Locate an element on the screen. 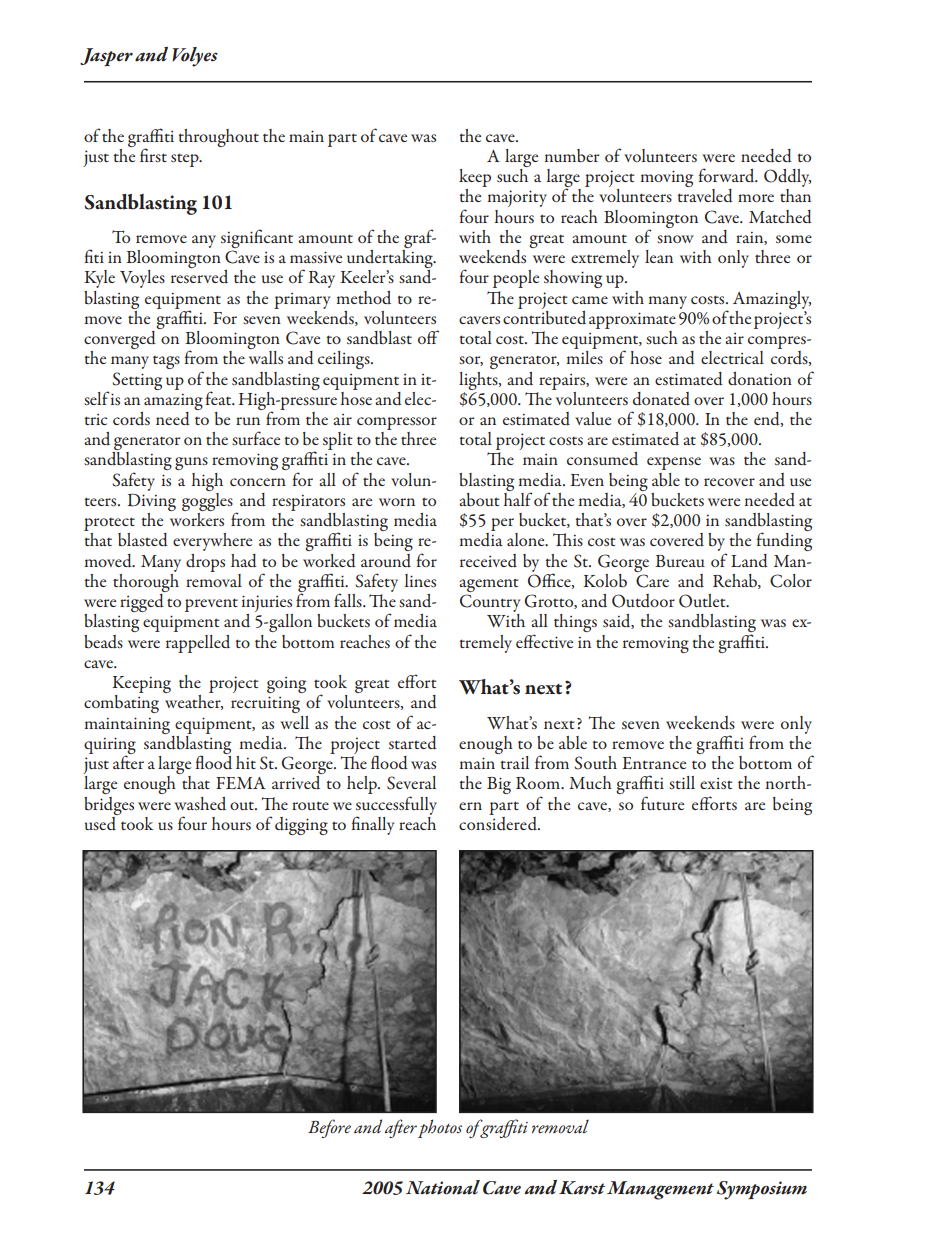 The image size is (952, 1233). throughout is located at coordinates (218, 138).
